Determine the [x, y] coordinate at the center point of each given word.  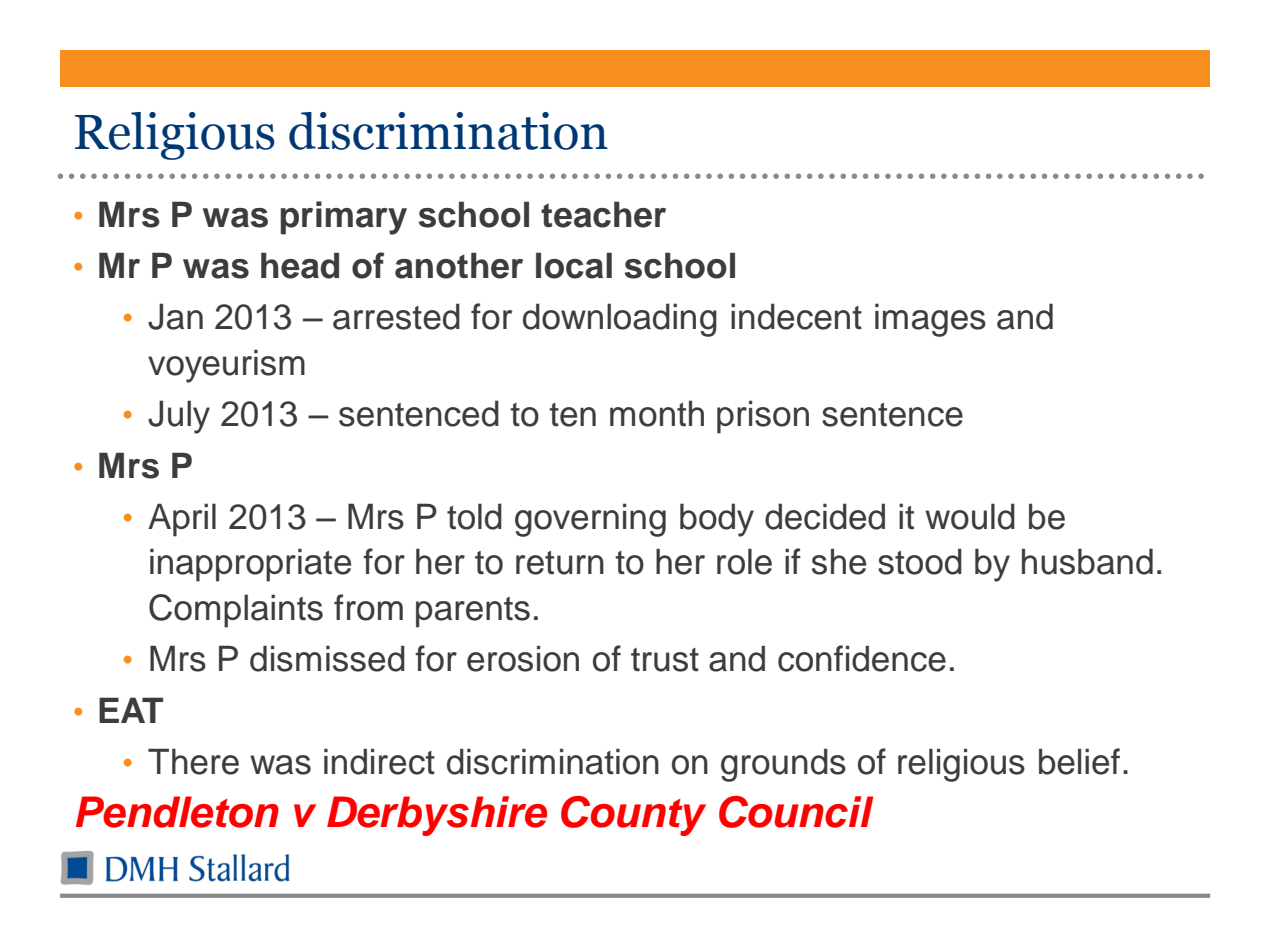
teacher [603, 214]
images [930, 320]
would [970, 516]
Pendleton [177, 812]
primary [343, 218]
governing [590, 520]
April [182, 520]
